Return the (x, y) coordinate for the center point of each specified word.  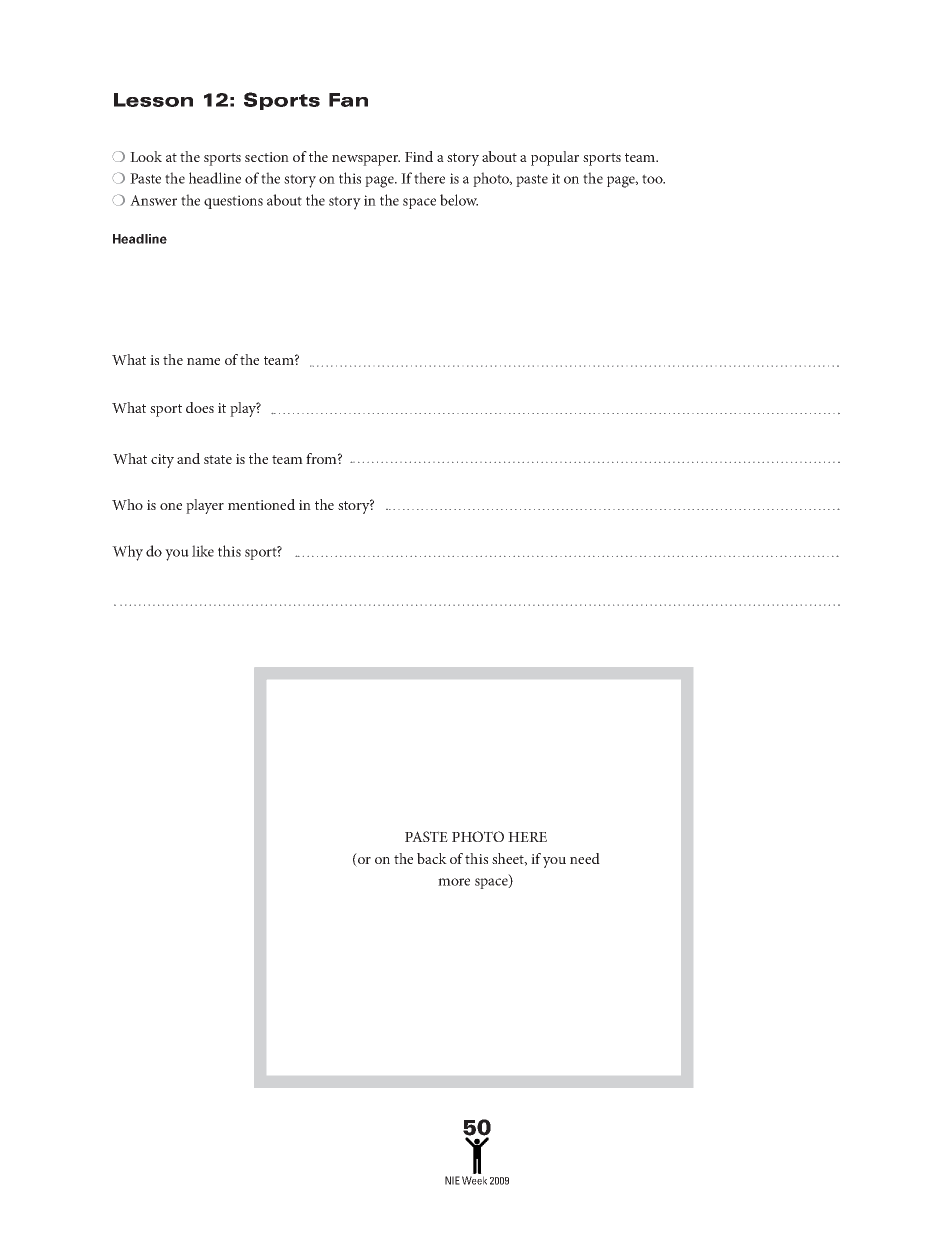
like (203, 551)
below (459, 200)
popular (555, 158)
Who (127, 504)
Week (474, 1180)
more (454, 882)
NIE (452, 1180)
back (432, 858)
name (203, 361)
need (585, 858)
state (218, 459)
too (653, 179)
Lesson (153, 100)
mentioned (261, 504)
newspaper (366, 160)
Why (127, 553)
